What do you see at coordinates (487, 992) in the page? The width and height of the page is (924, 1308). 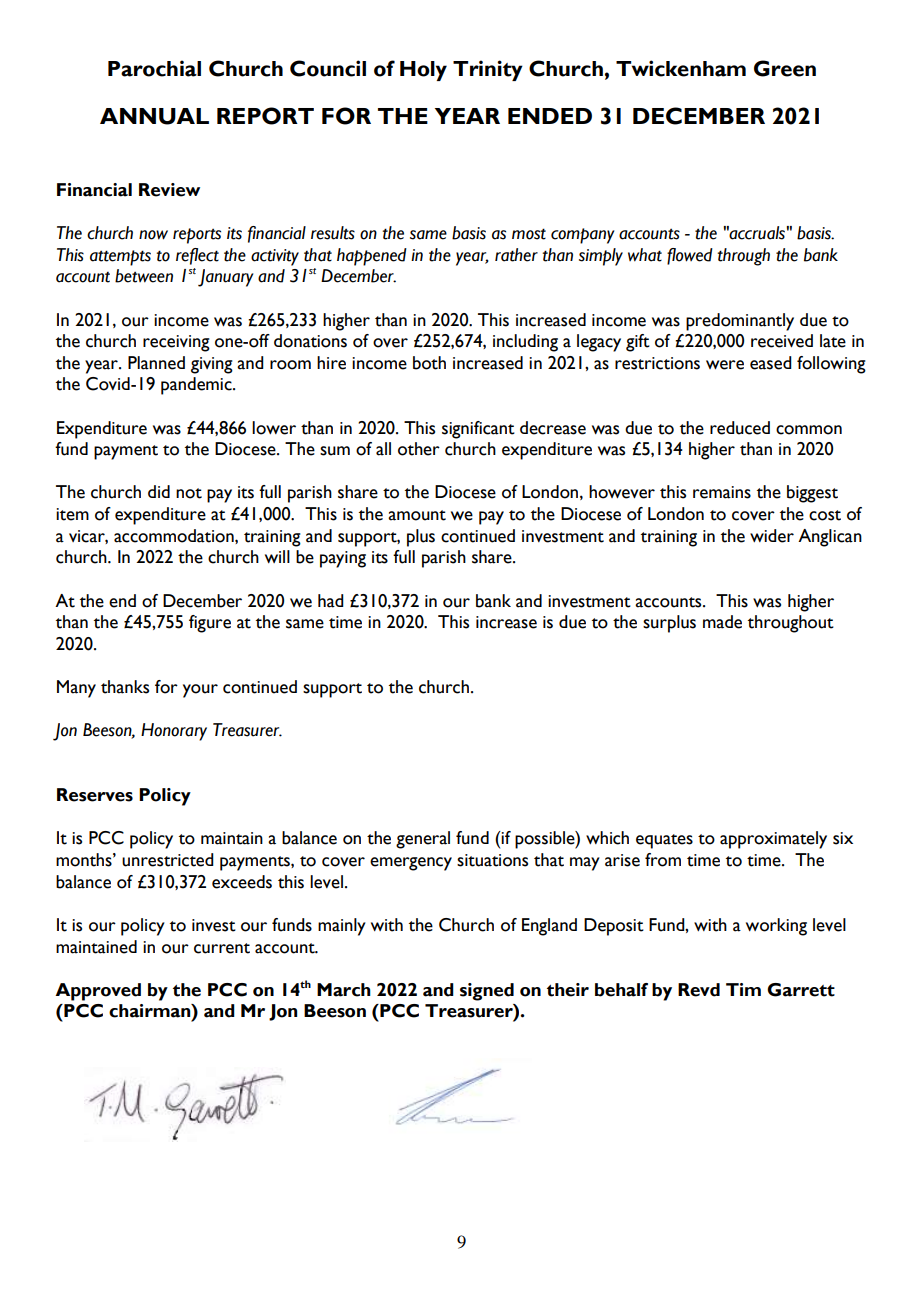 I see `signed` at bounding box center [487, 992].
